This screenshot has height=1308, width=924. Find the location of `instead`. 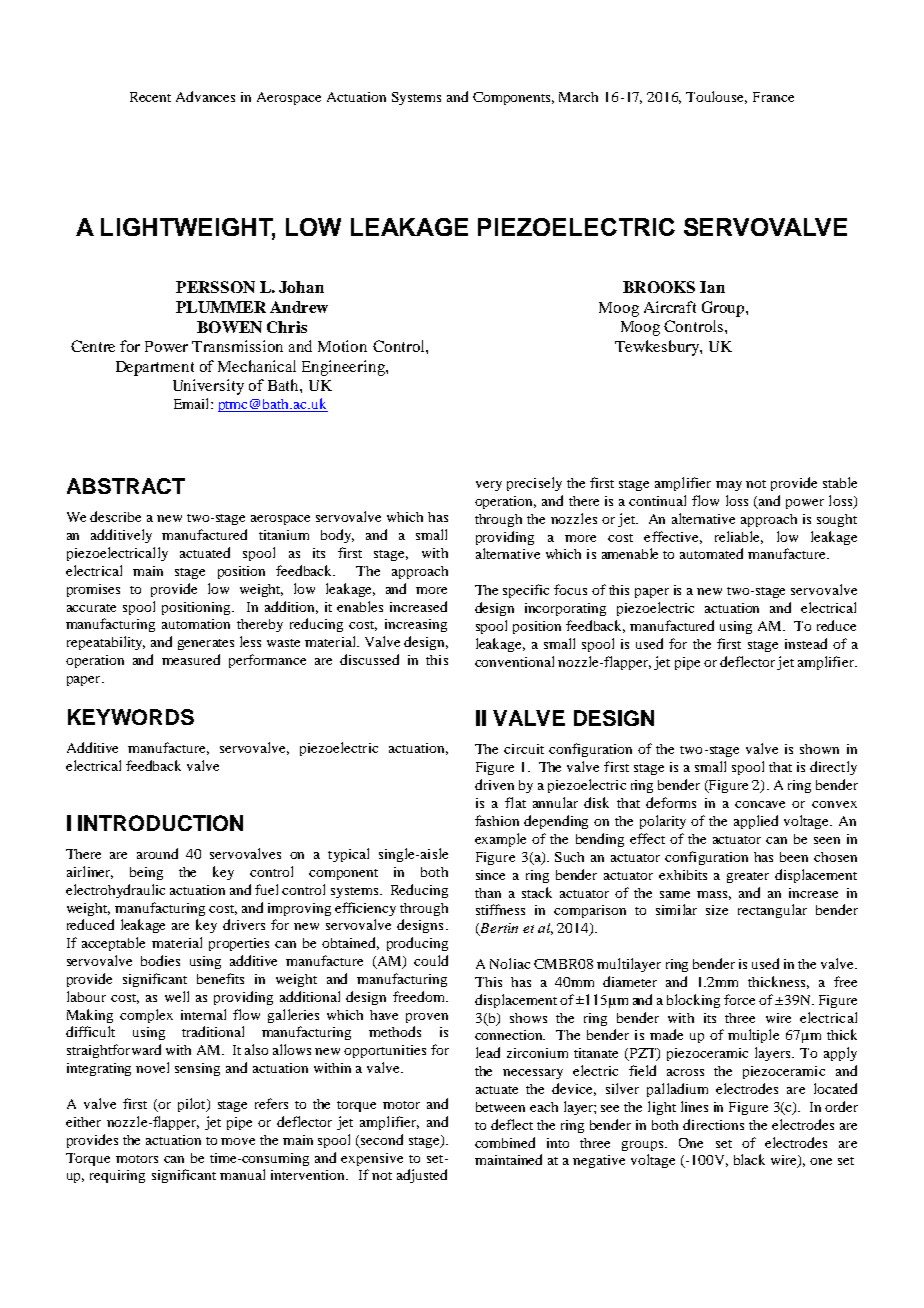

instead is located at coordinates (806, 643).
